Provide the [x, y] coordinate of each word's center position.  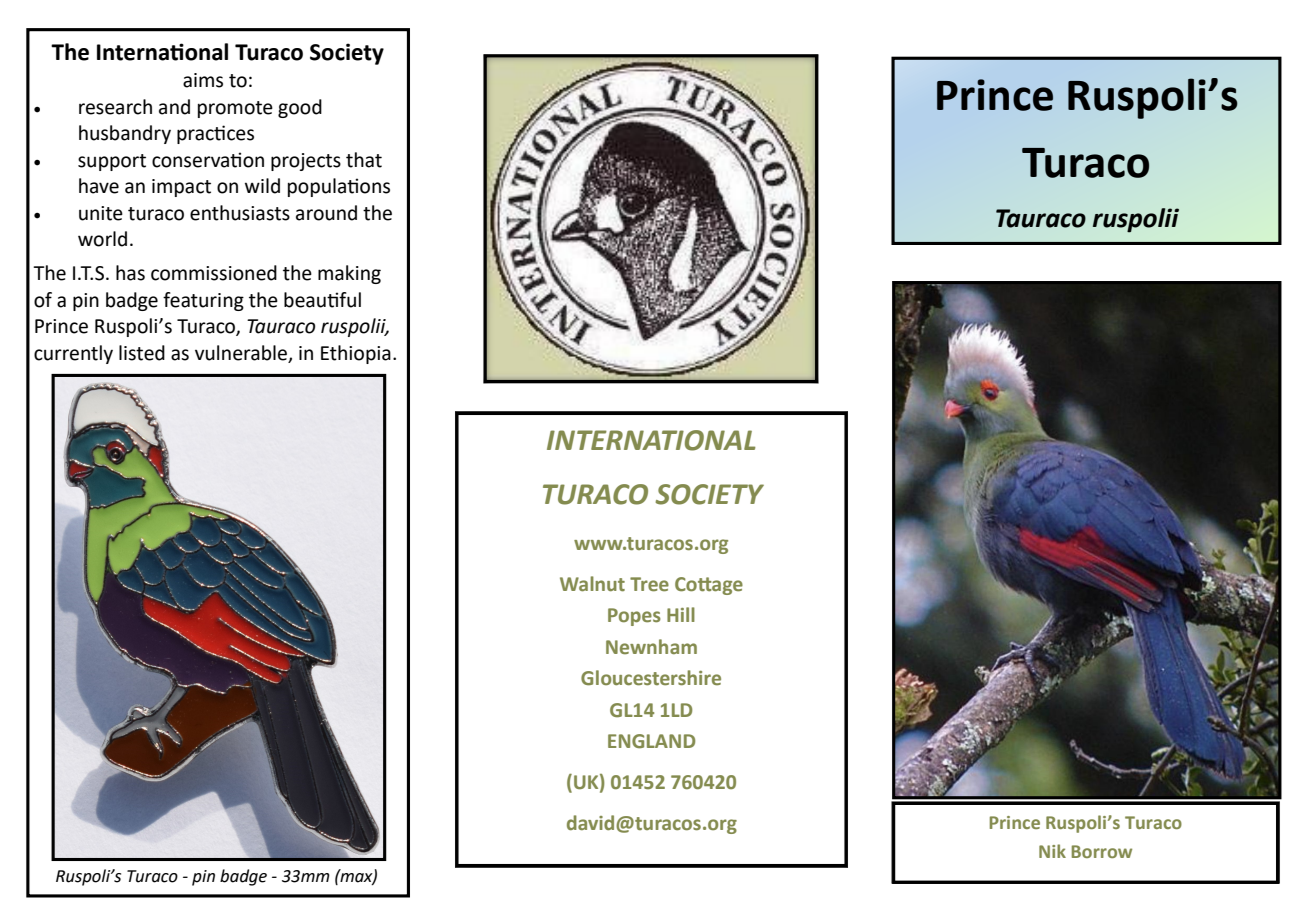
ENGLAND [651, 741]
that [364, 160]
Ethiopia [356, 354]
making [349, 274]
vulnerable [242, 354]
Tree [649, 584]
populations [339, 187]
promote [235, 109]
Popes [634, 617]
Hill [681, 614]
